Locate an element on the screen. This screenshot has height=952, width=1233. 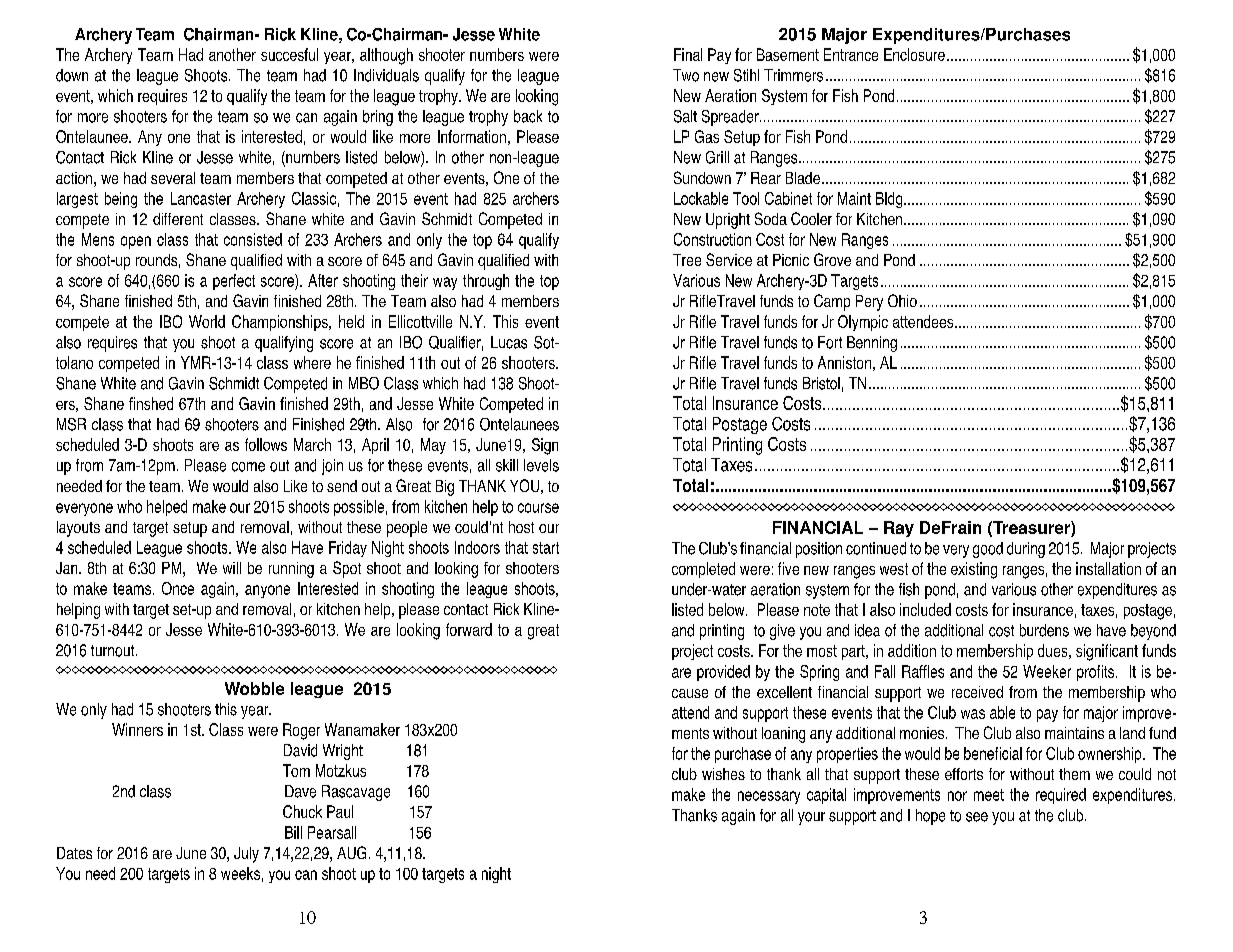
Ohio is located at coordinates (902, 300).
